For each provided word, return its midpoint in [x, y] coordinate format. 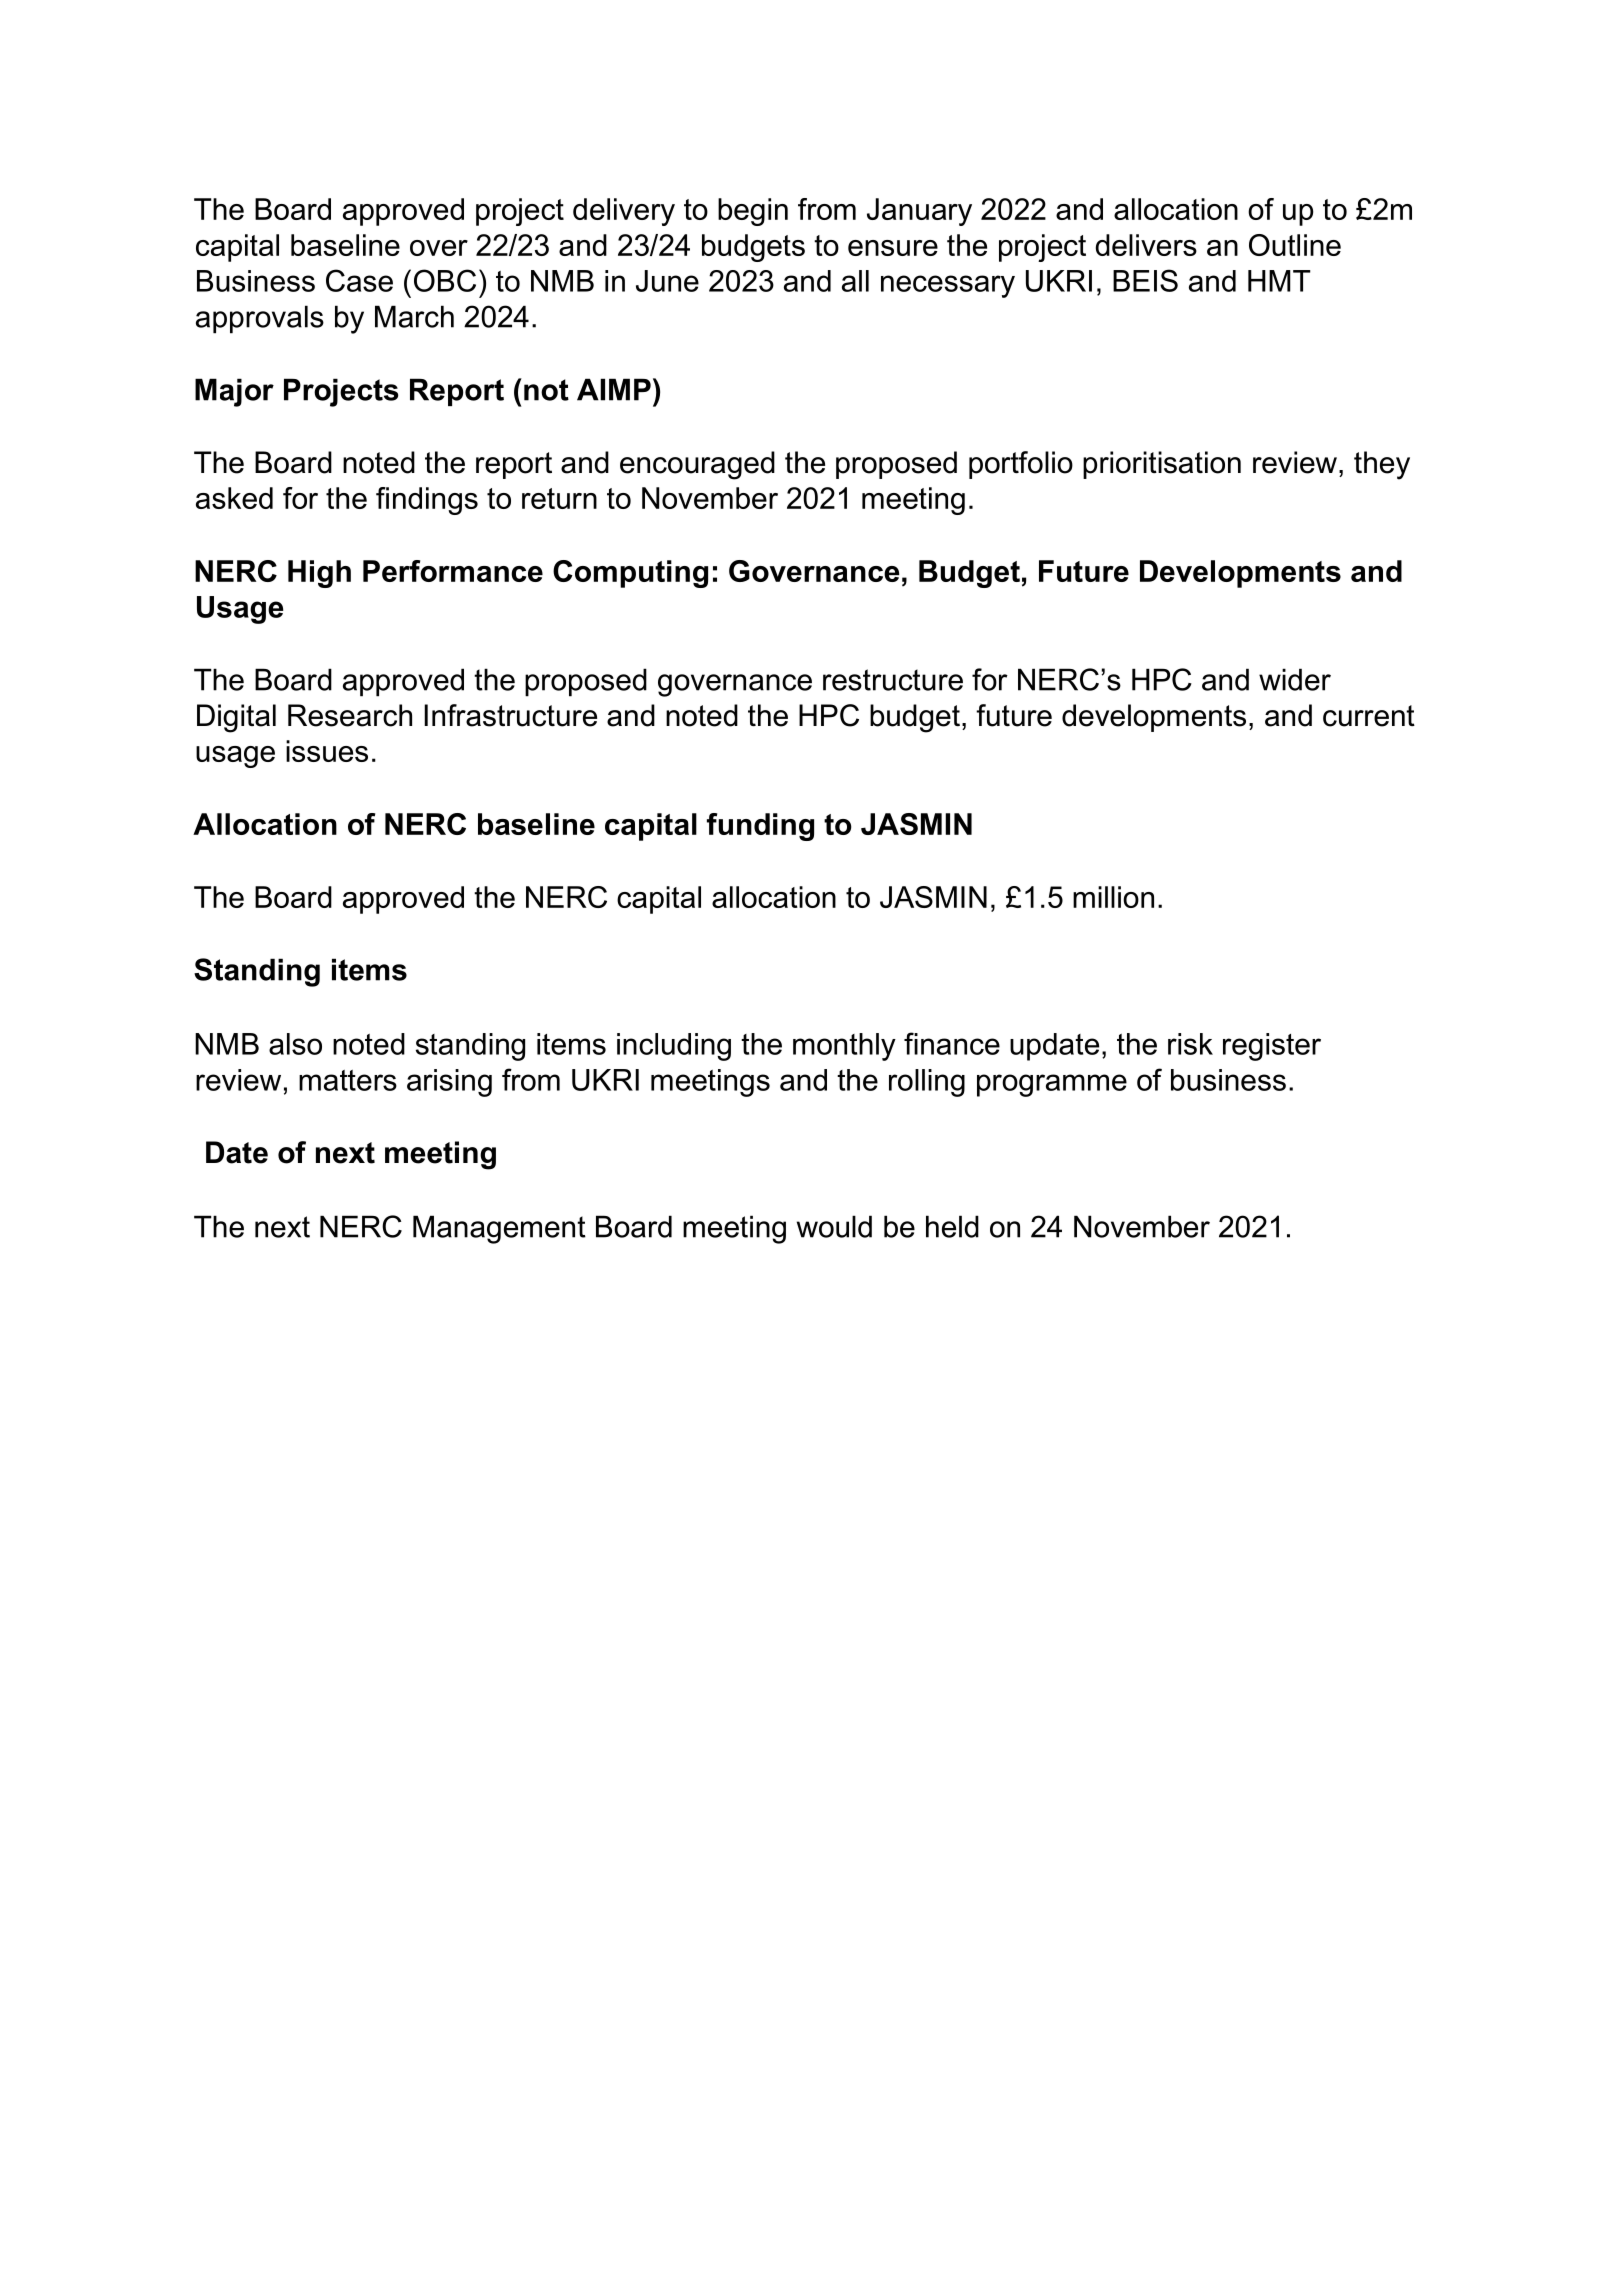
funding [760, 827]
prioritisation [1162, 465]
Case [359, 280]
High [319, 574]
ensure [893, 248]
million [1113, 897]
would [834, 1226]
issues [327, 751]
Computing [630, 574]
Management [499, 1229]
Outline [1295, 245]
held [952, 1226]
